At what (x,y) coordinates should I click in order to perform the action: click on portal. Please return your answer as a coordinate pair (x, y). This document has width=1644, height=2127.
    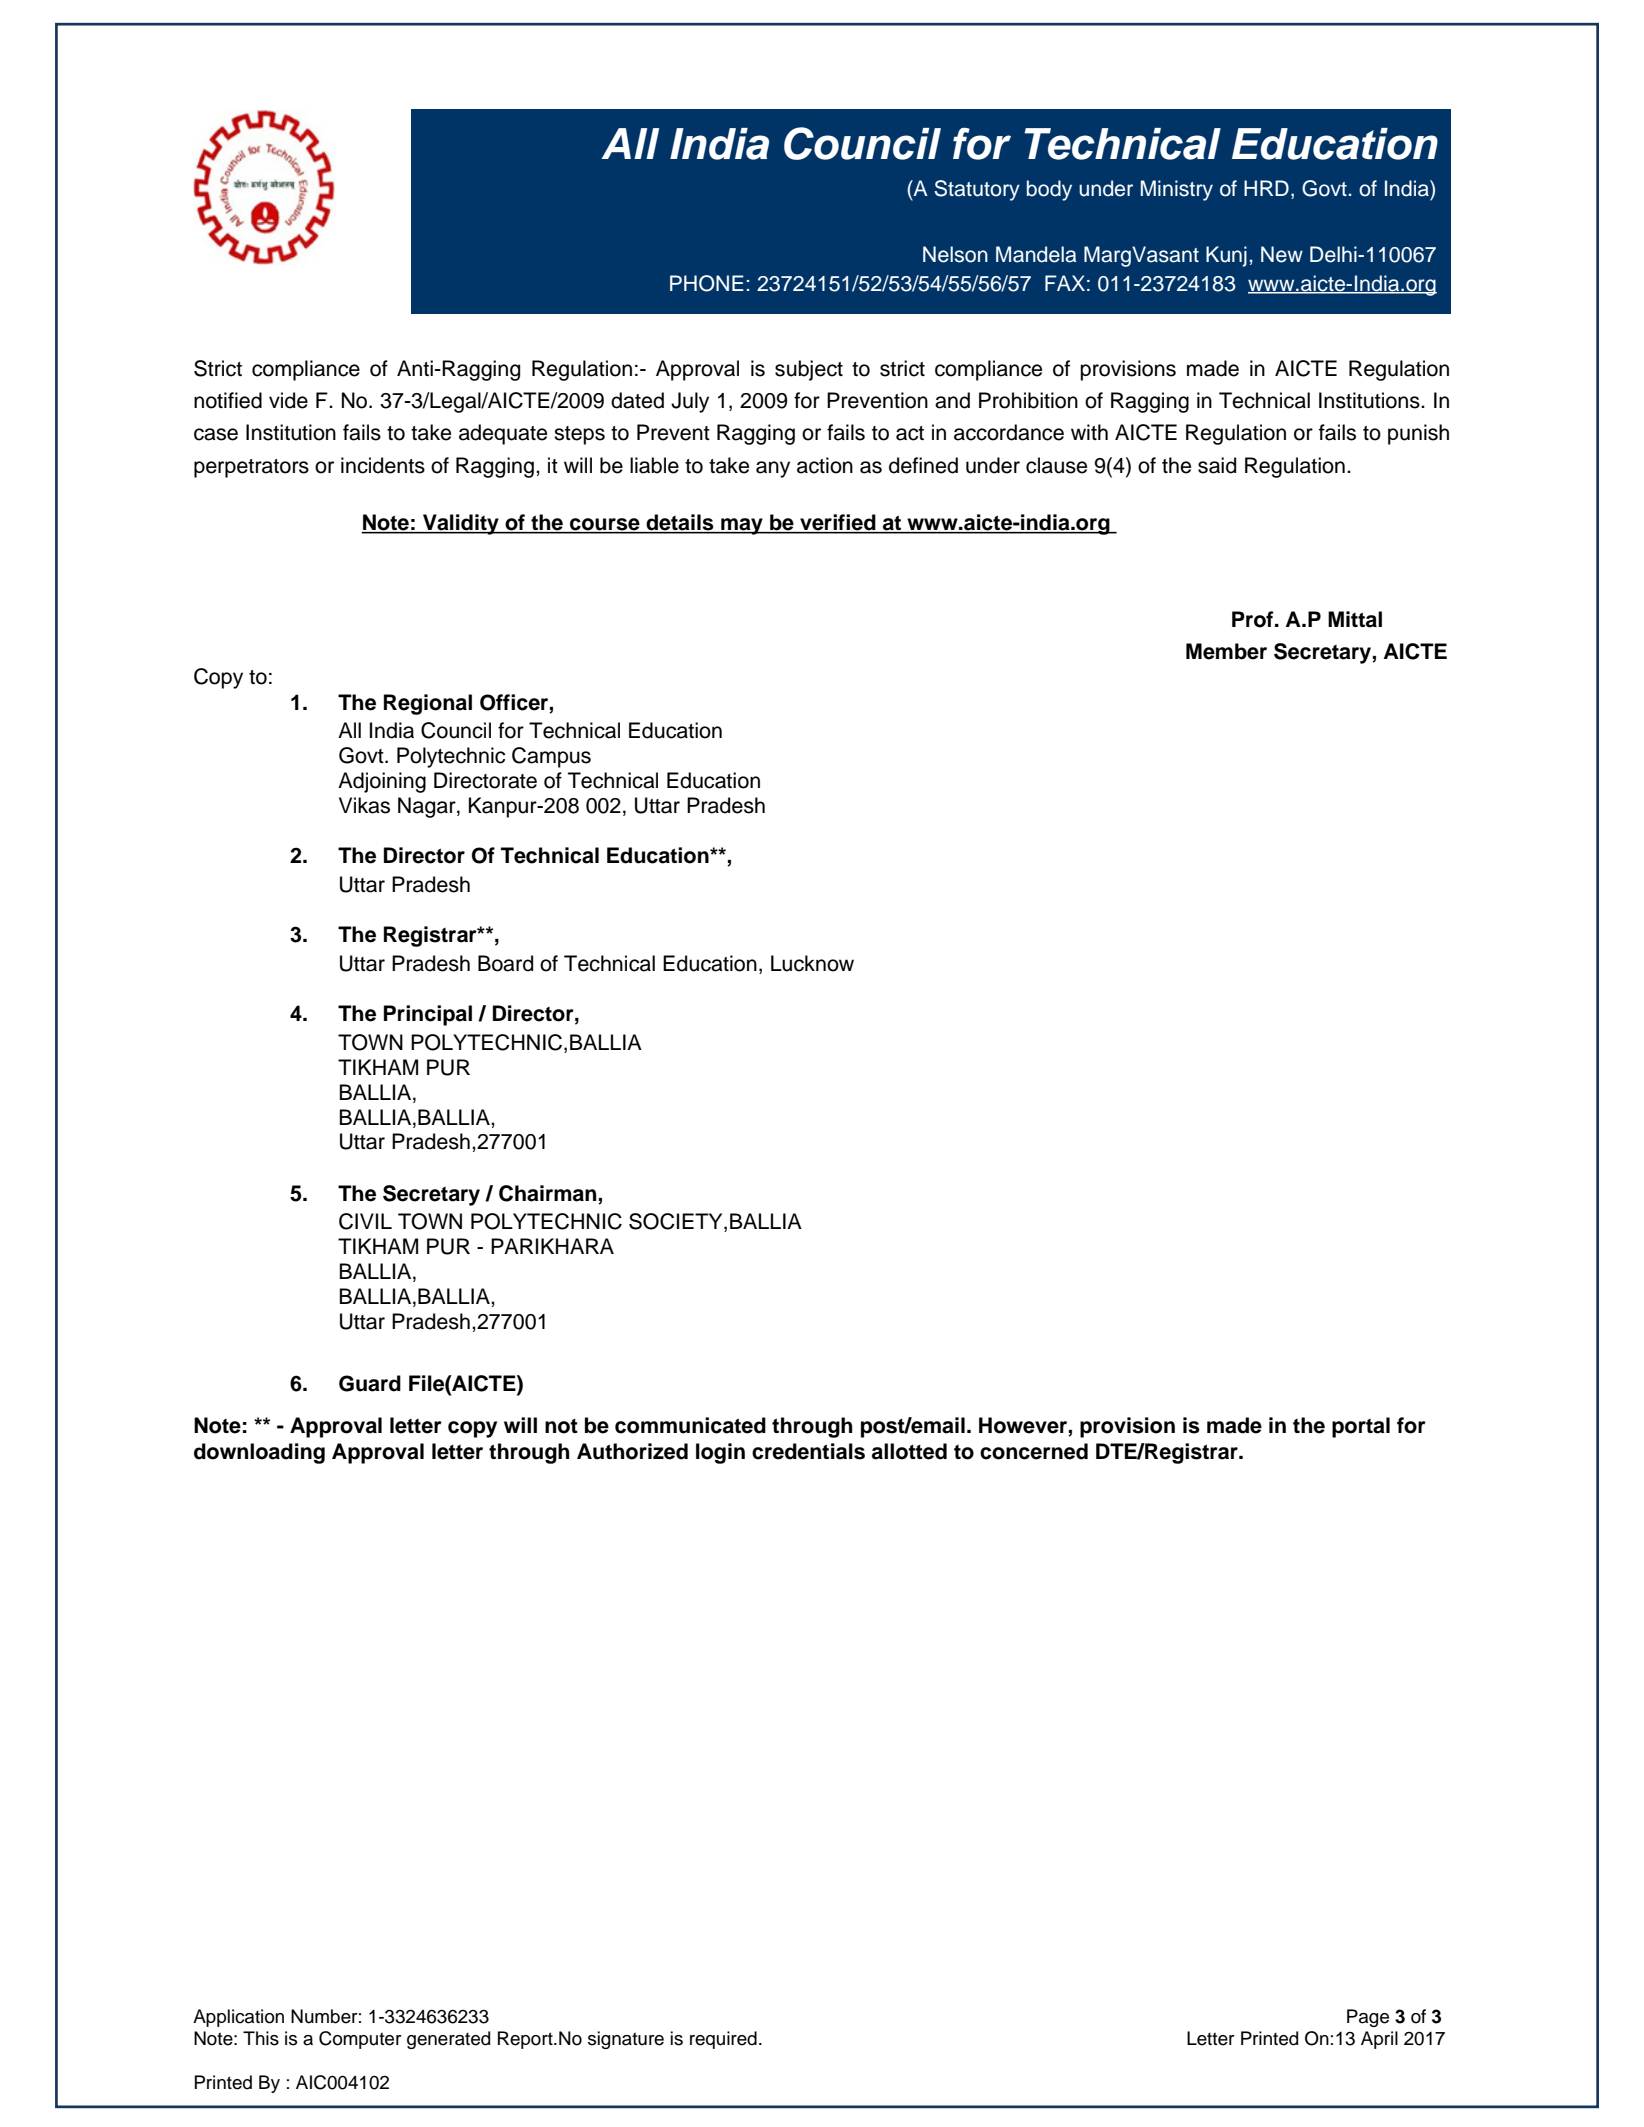
    Looking at the image, I should click on (1361, 1427).
